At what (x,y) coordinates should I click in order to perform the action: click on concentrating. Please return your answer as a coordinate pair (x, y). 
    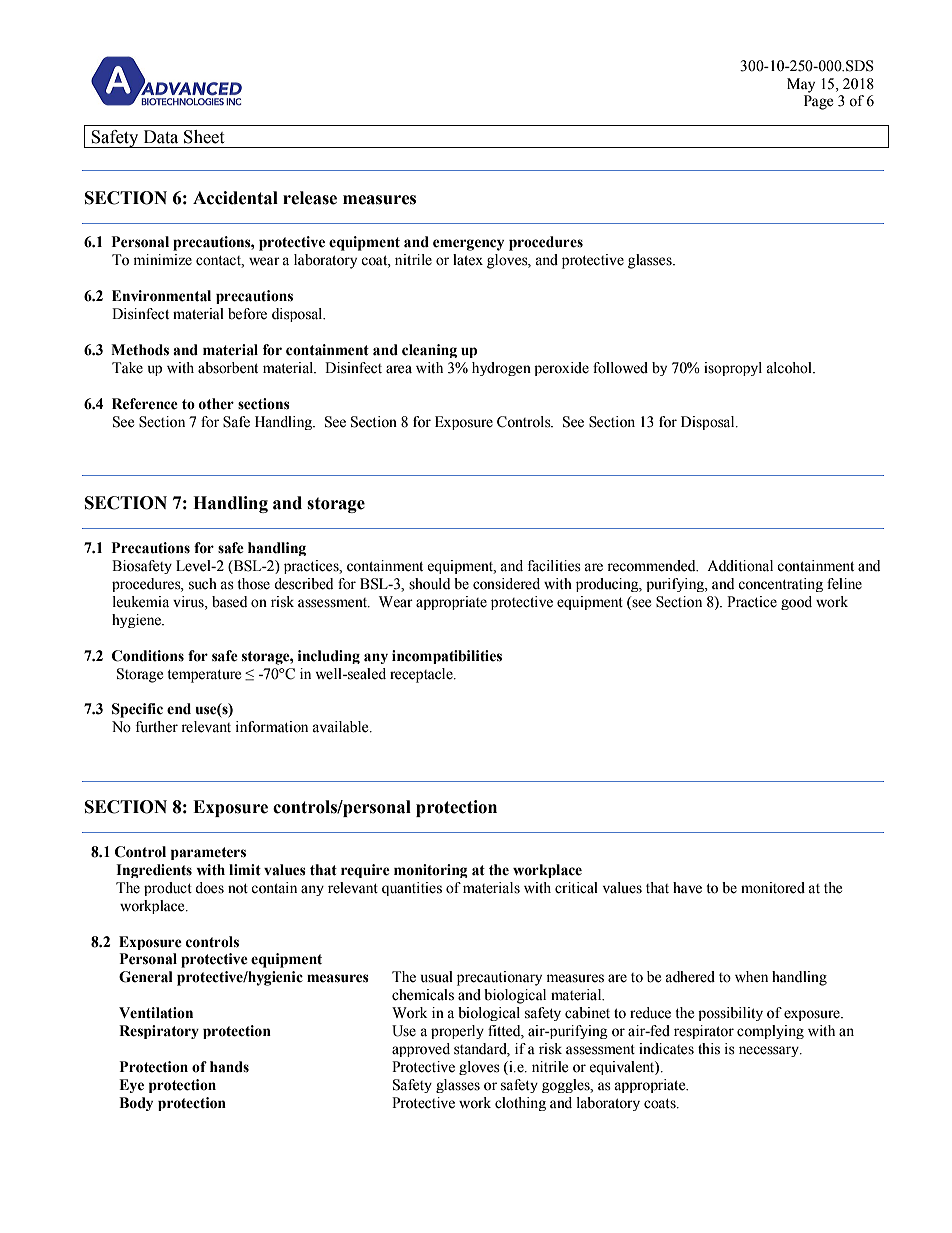
    Looking at the image, I should click on (780, 585).
